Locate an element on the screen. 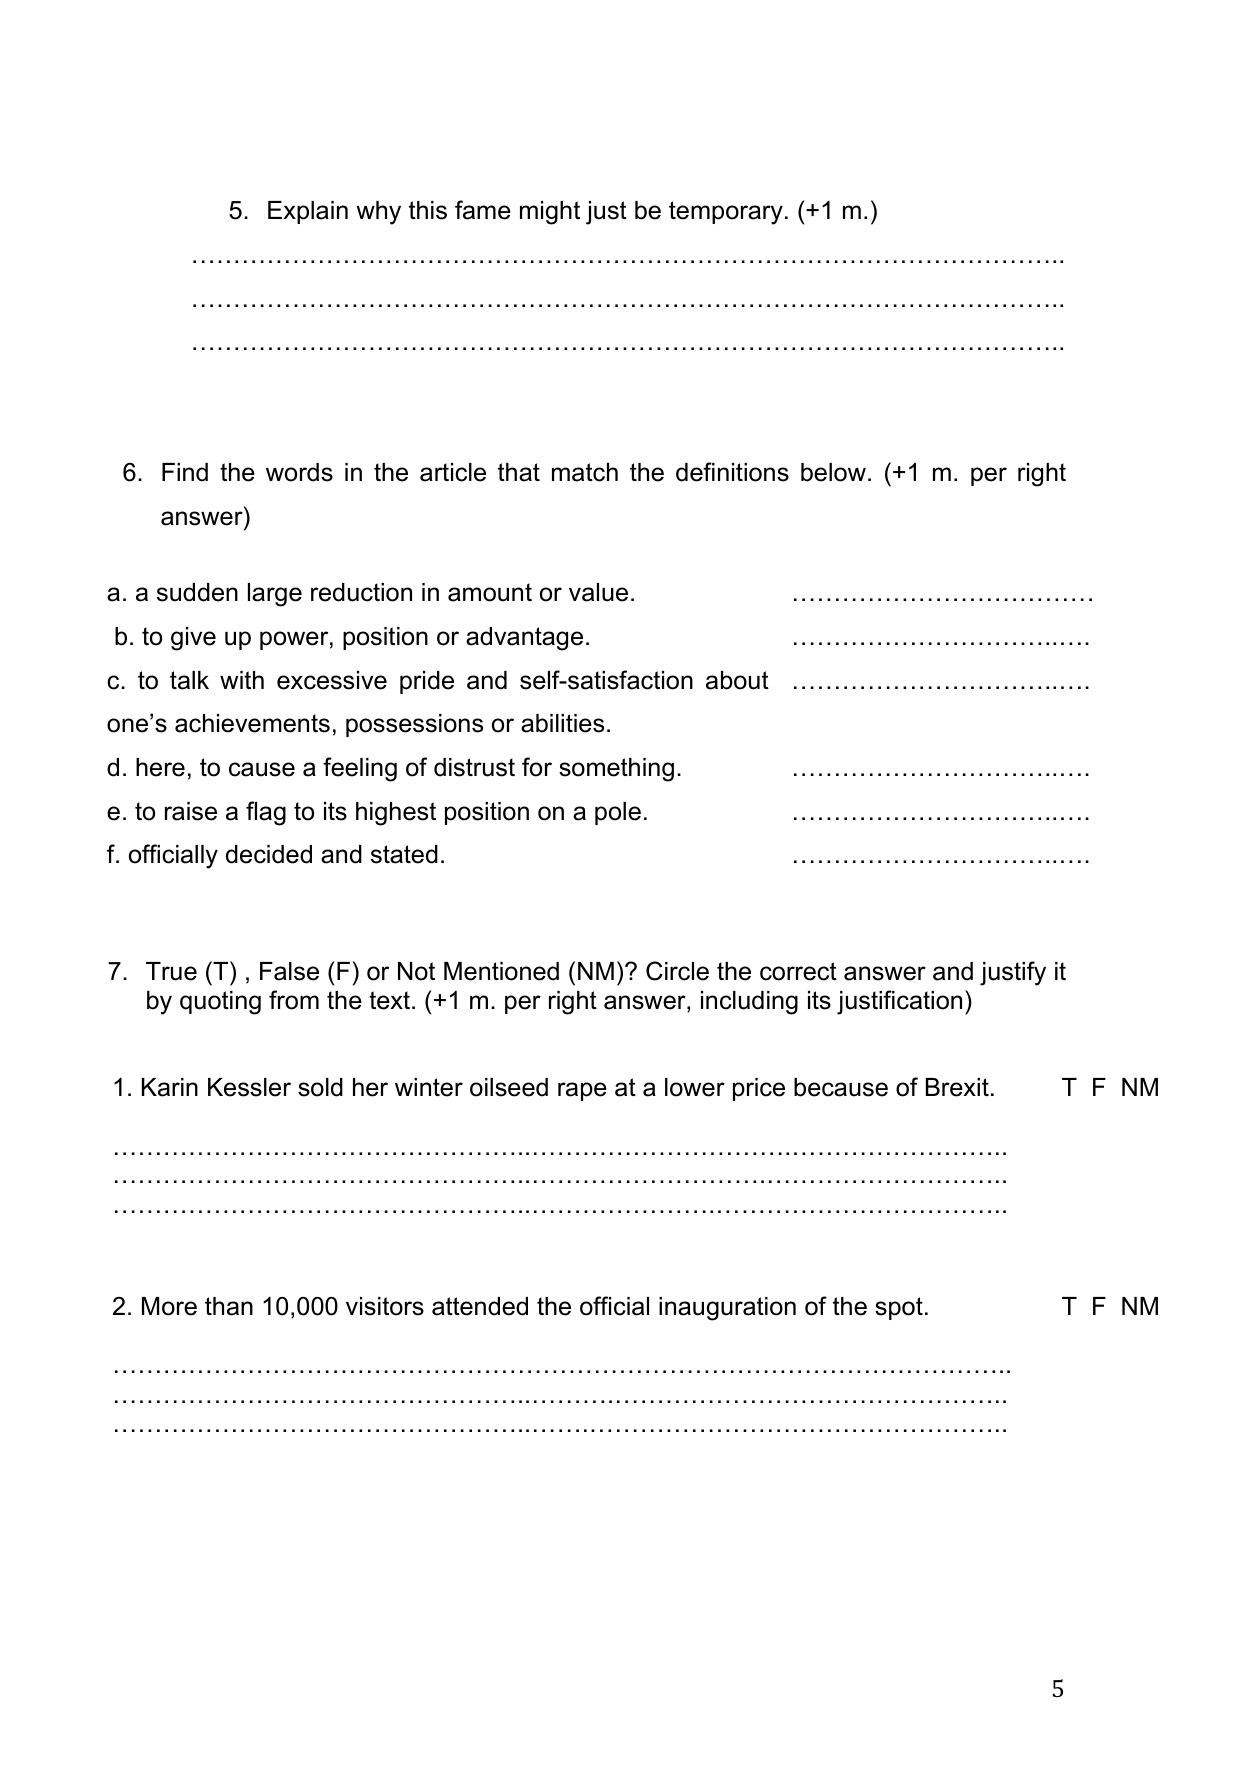  Explain is located at coordinates (308, 212).
